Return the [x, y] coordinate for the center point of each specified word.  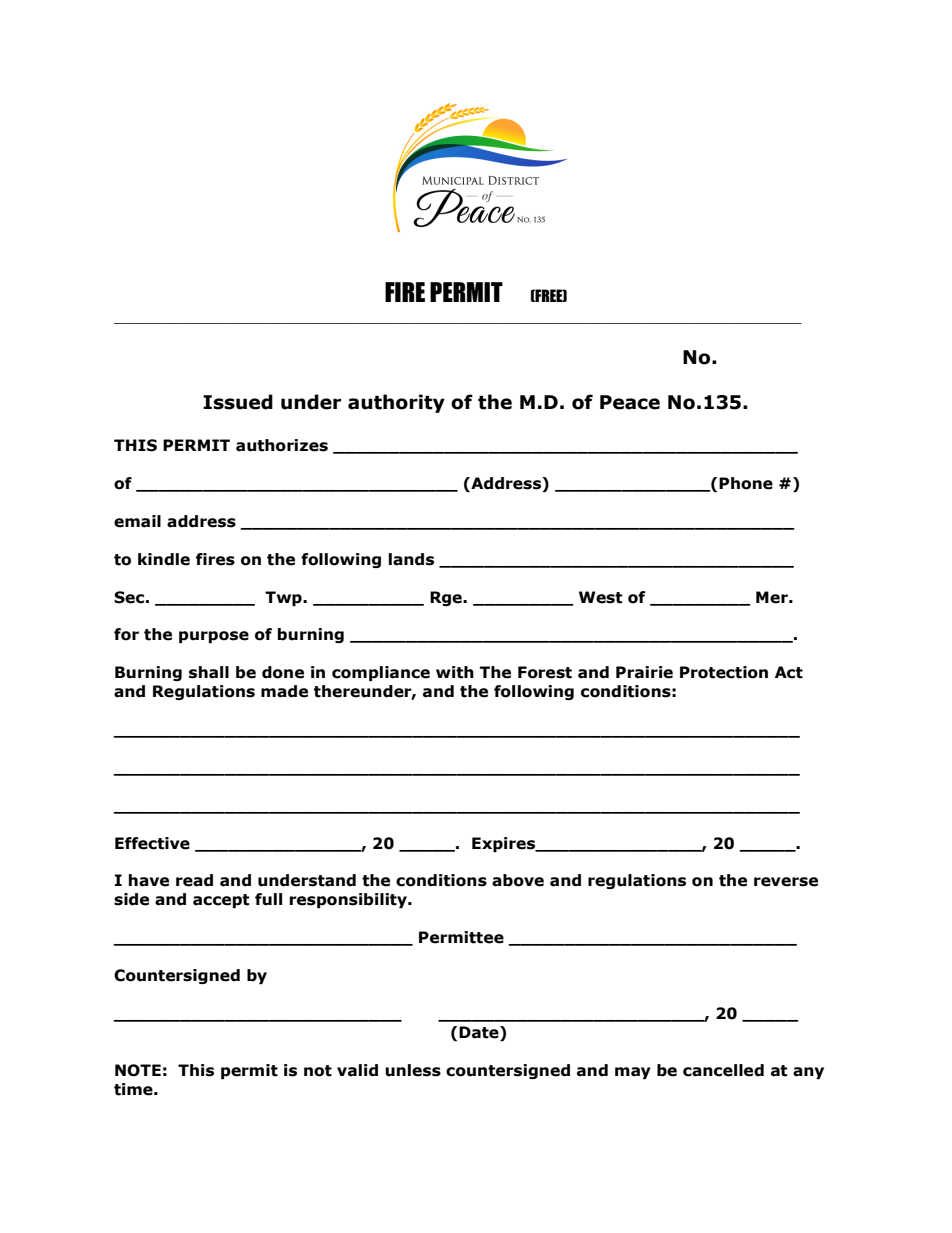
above [518, 880]
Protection [724, 672]
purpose [214, 637]
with [455, 672]
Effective [152, 843]
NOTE [138, 1070]
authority [396, 403]
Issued [238, 402]
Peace [630, 402]
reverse [786, 882]
